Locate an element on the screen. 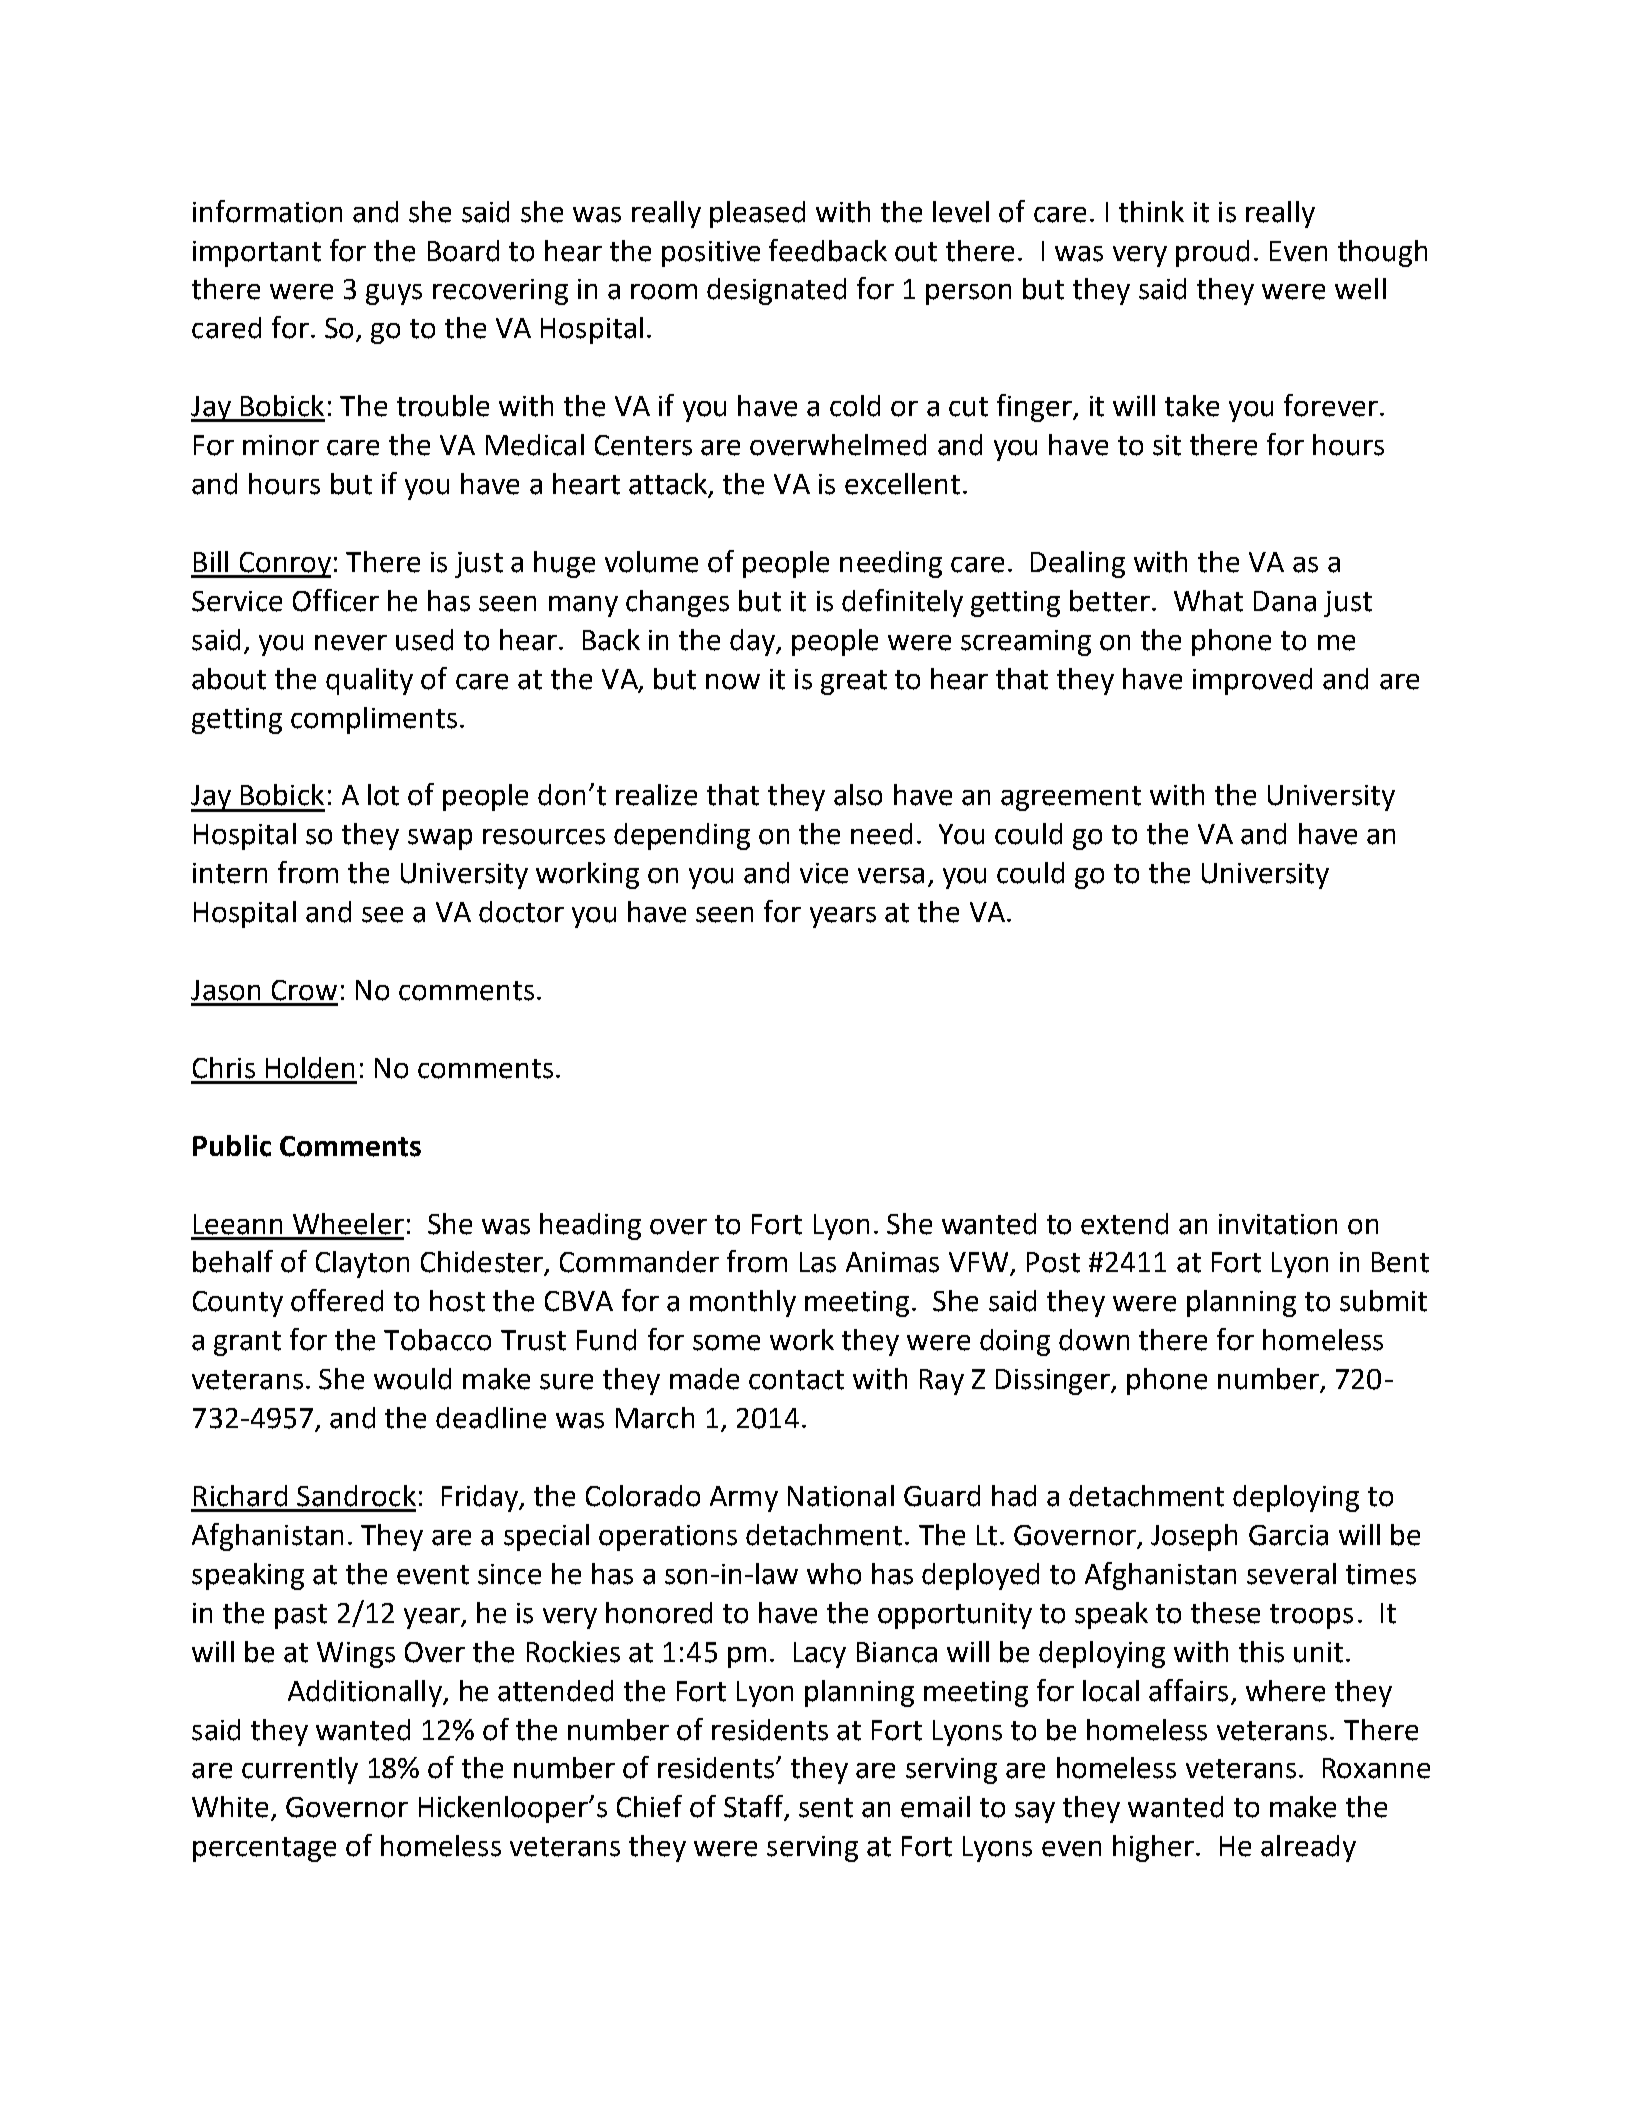  contact is located at coordinates (796, 1380).
